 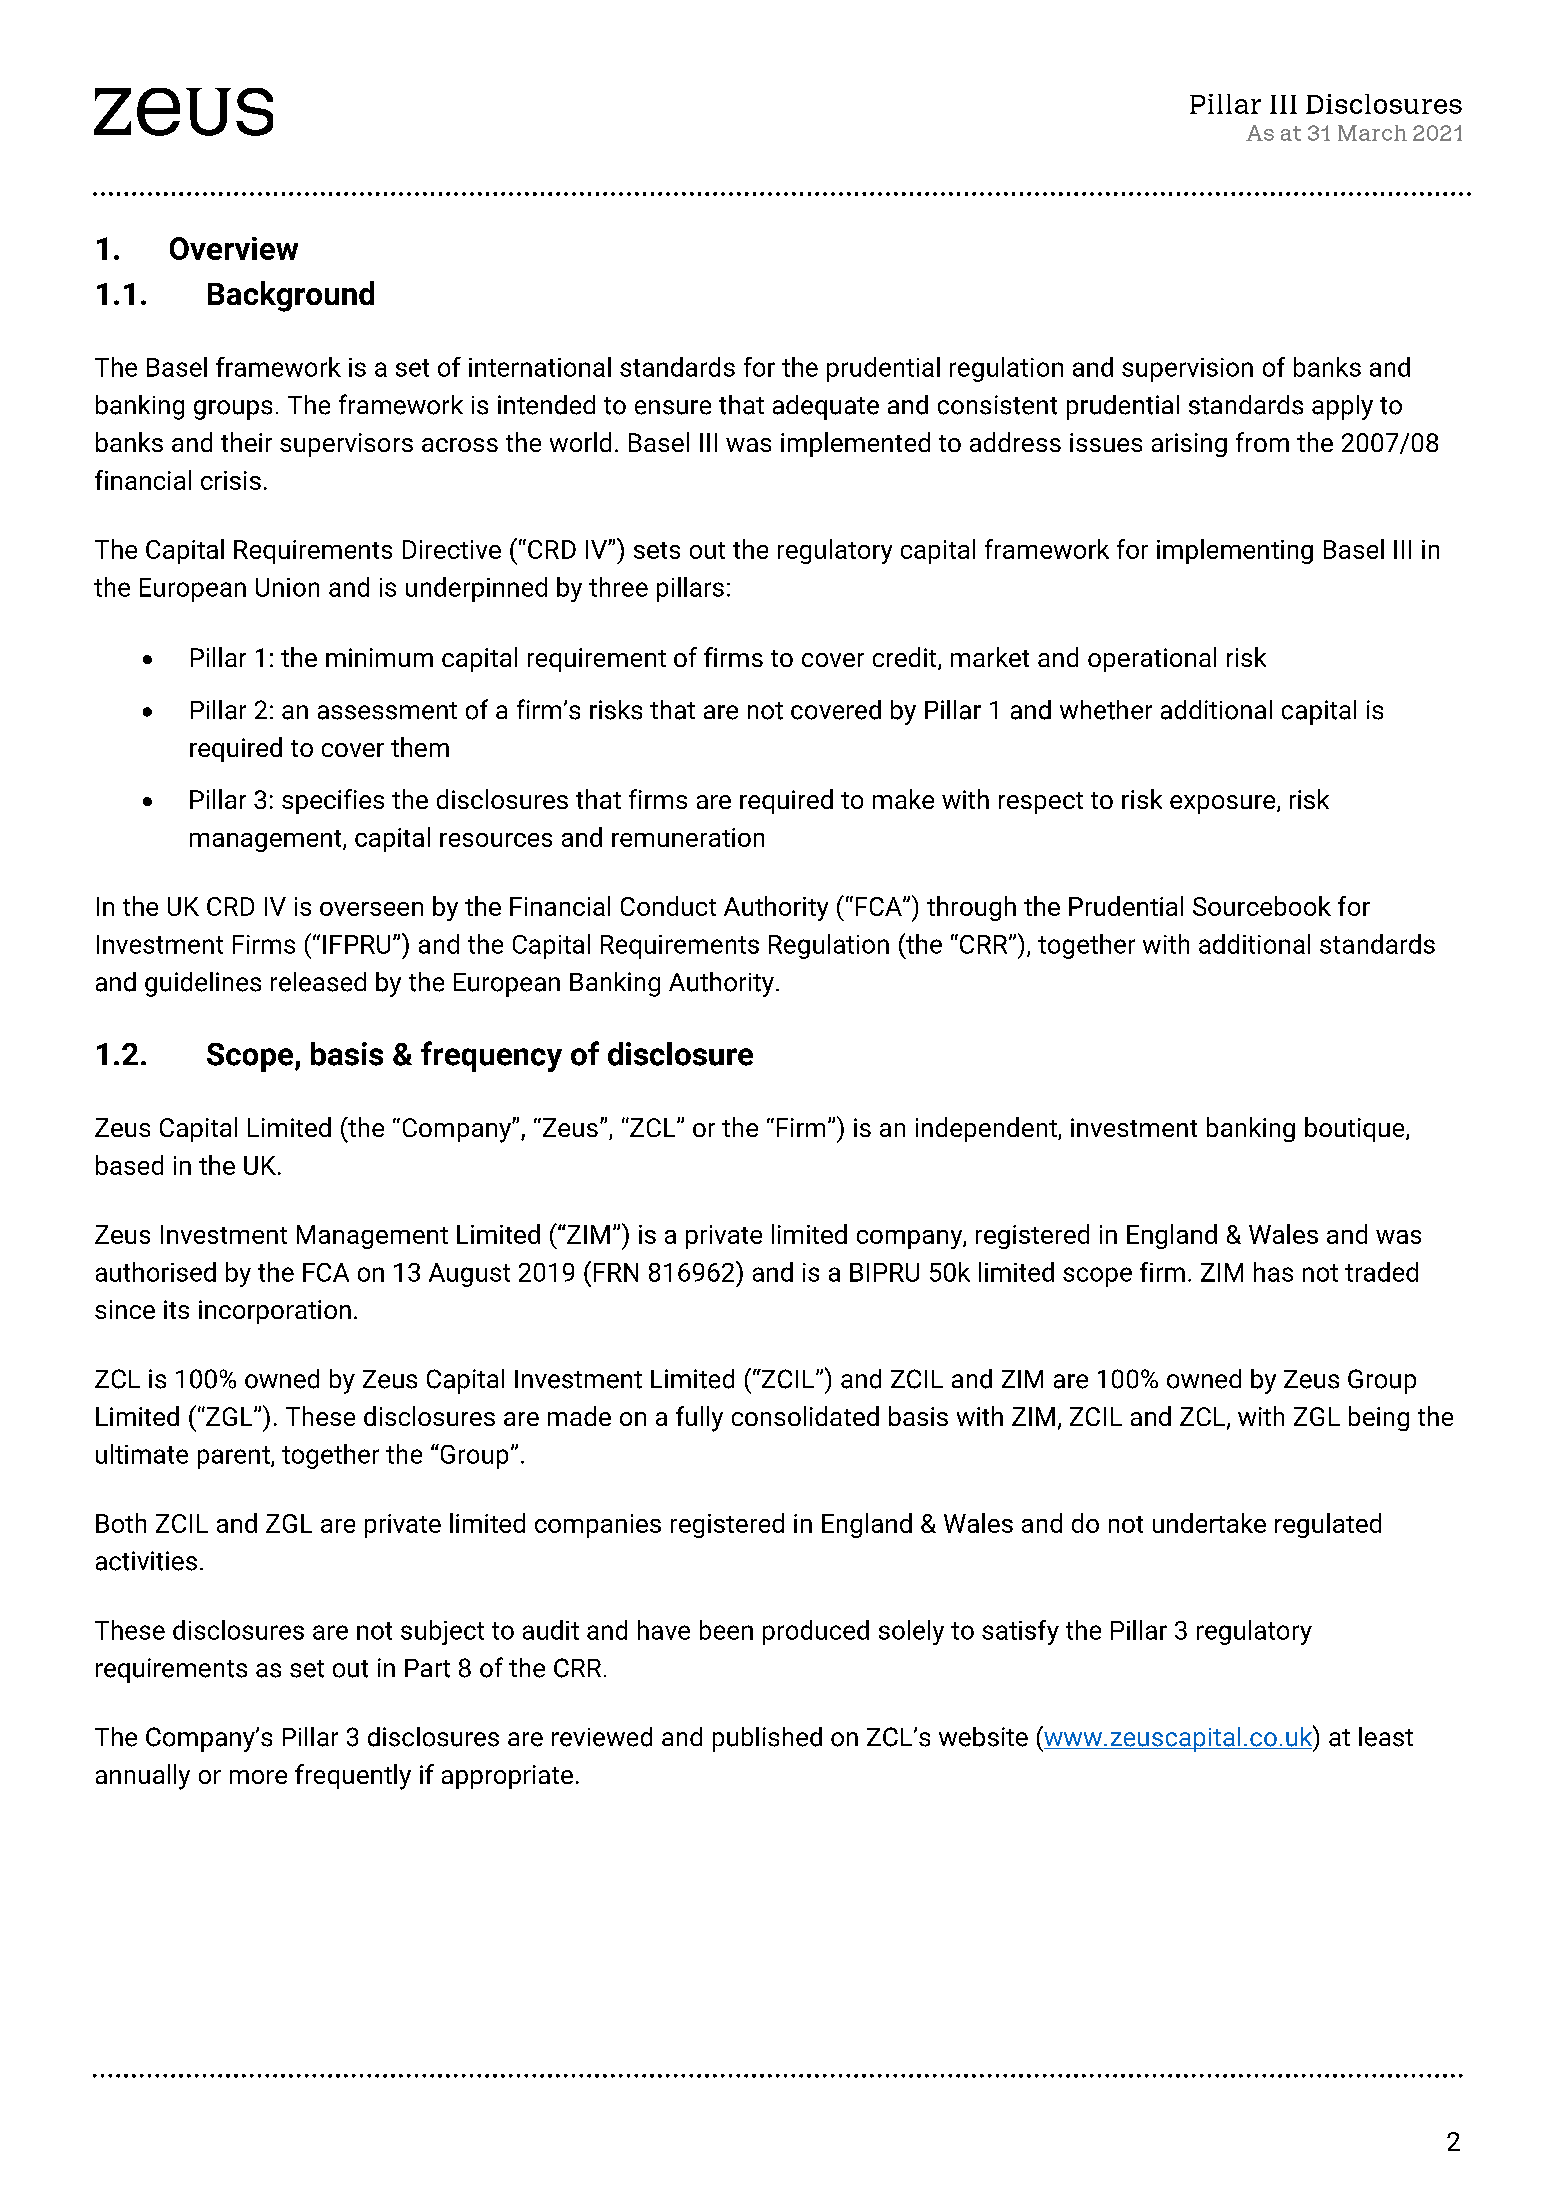 What do you see at coordinates (234, 248) in the screenshot?
I see `Overview` at bounding box center [234, 248].
